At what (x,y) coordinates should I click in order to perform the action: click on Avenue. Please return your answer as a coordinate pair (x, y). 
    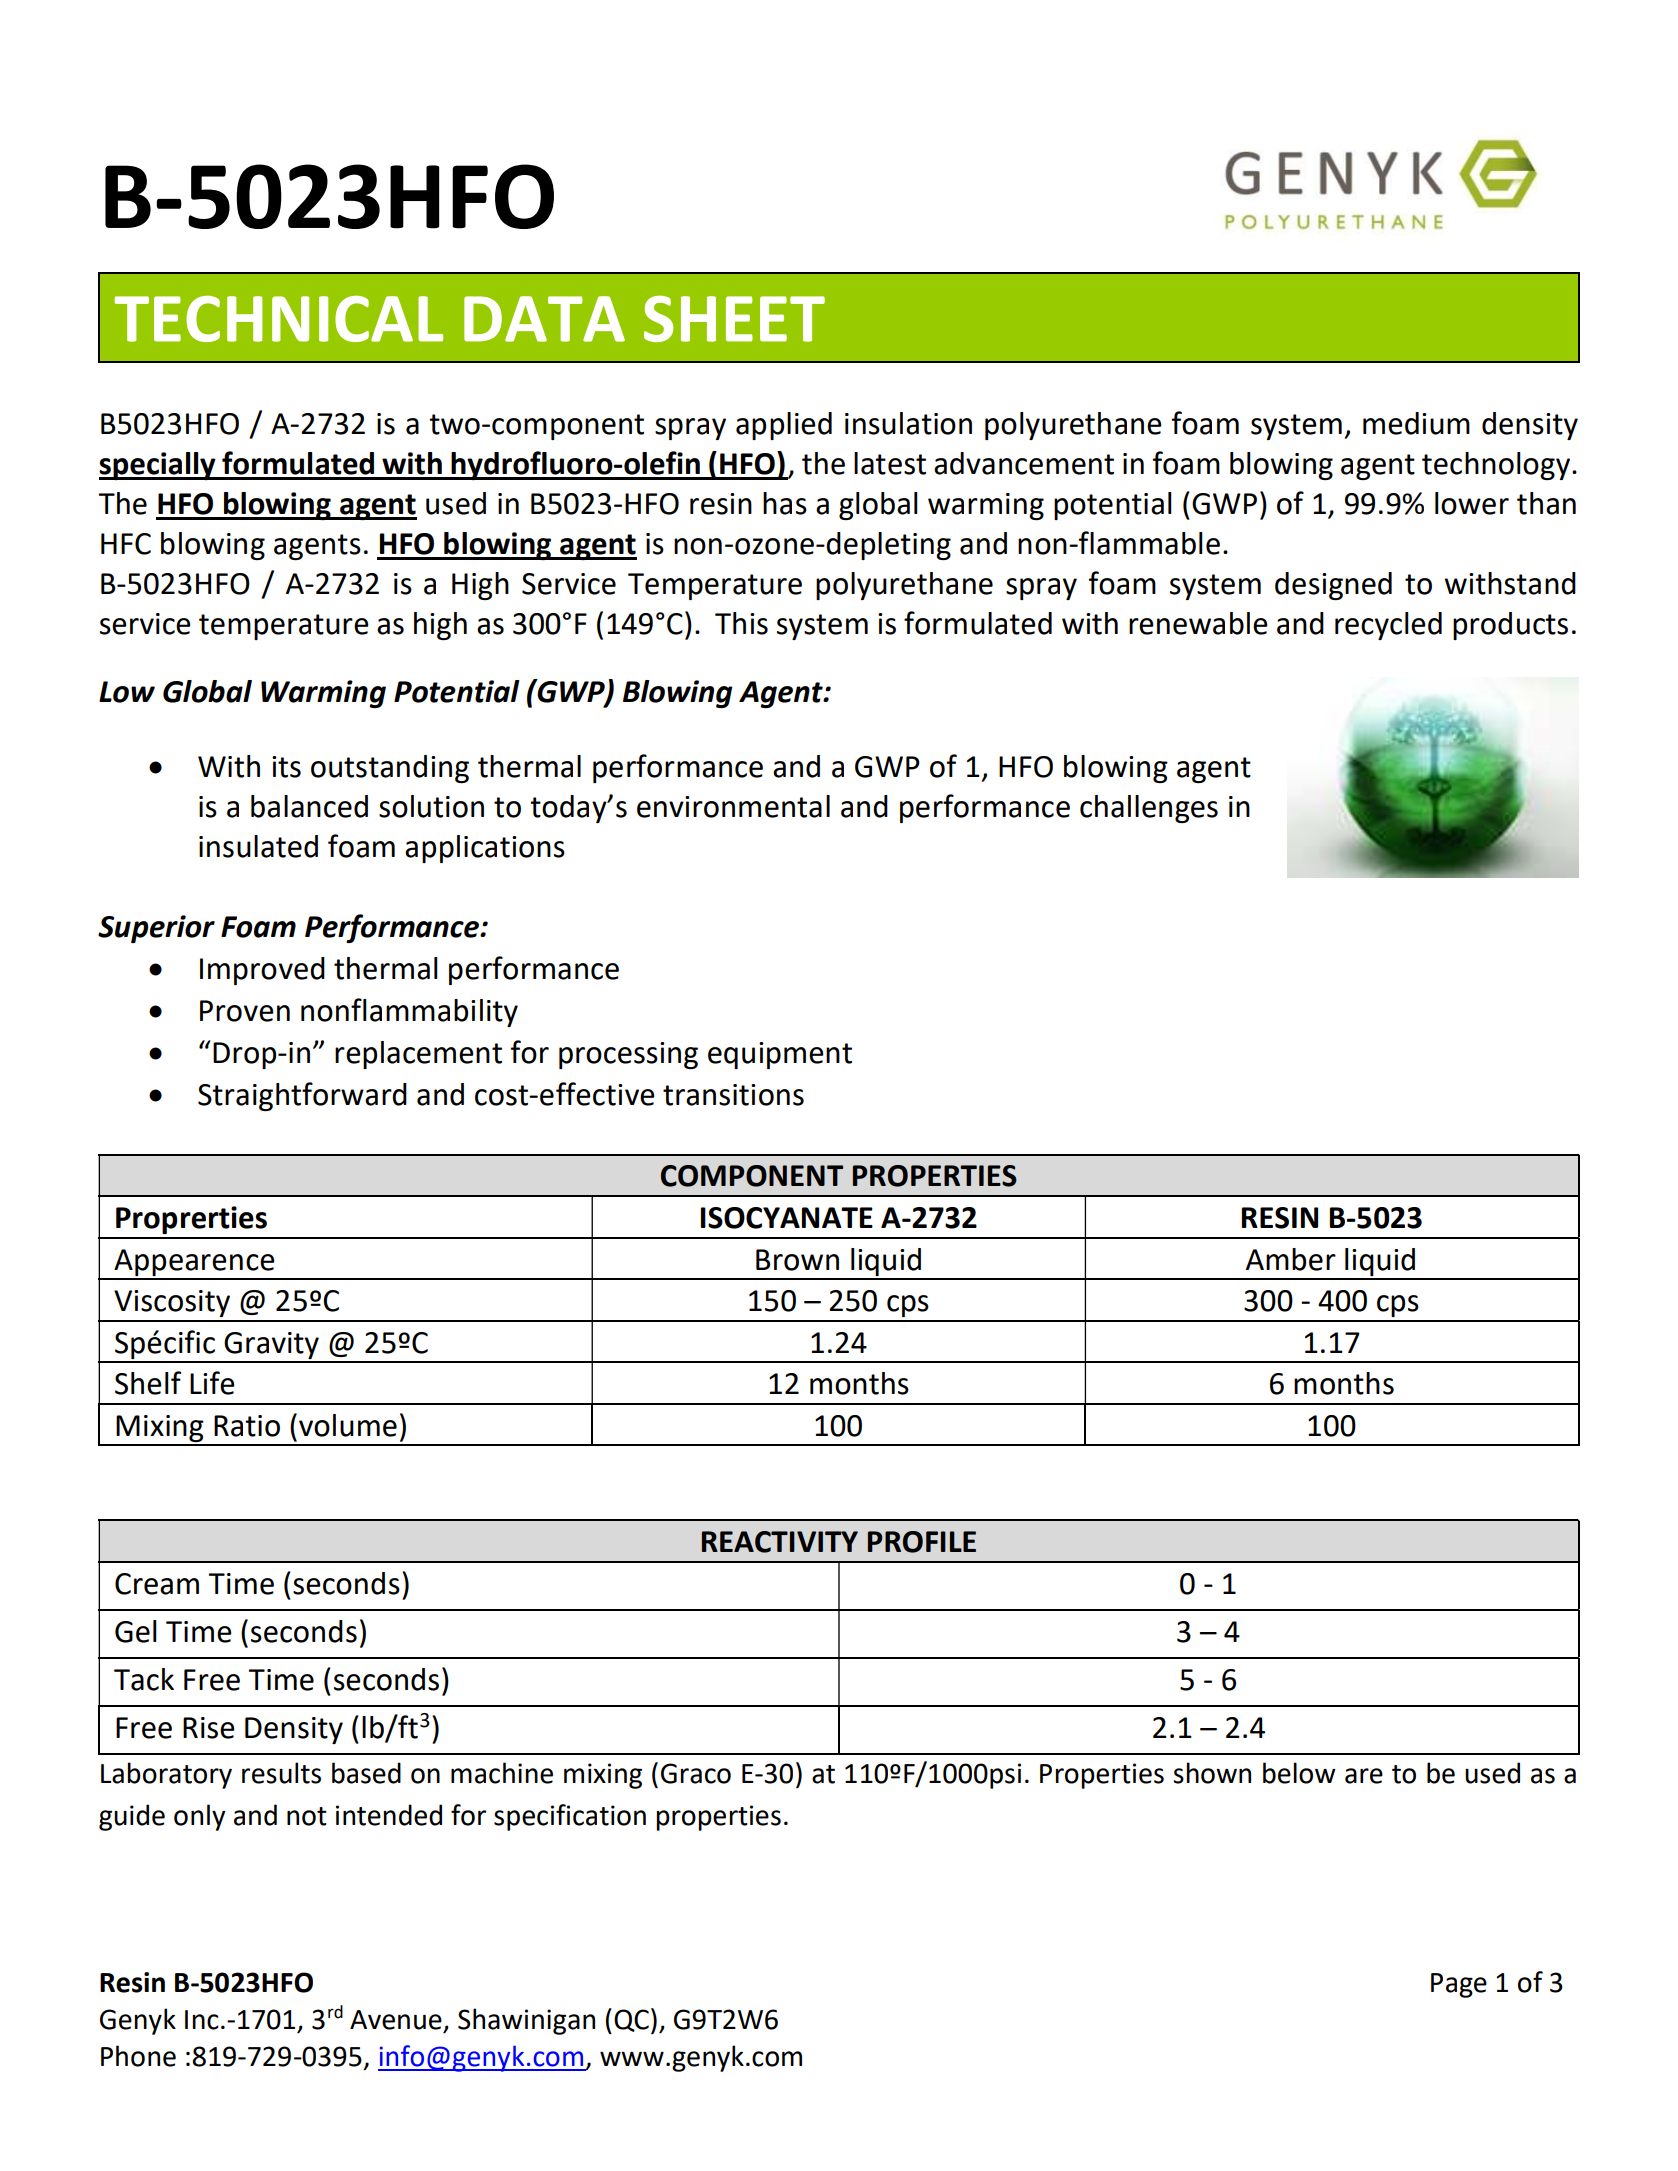
    Looking at the image, I should click on (396, 2020).
